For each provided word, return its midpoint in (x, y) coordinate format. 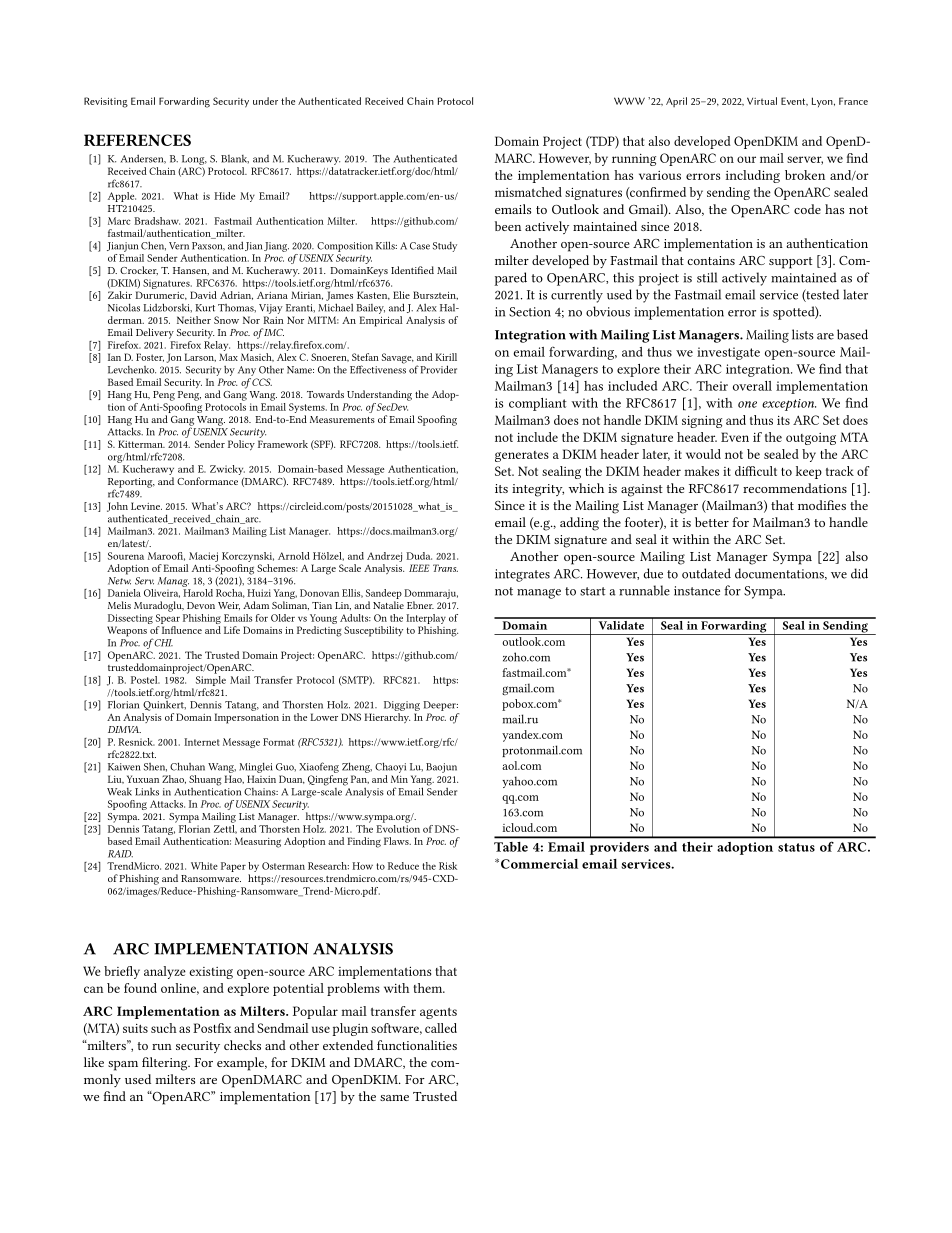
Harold (198, 593)
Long (193, 161)
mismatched (528, 192)
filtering (166, 1064)
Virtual (762, 101)
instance (697, 591)
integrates (522, 575)
